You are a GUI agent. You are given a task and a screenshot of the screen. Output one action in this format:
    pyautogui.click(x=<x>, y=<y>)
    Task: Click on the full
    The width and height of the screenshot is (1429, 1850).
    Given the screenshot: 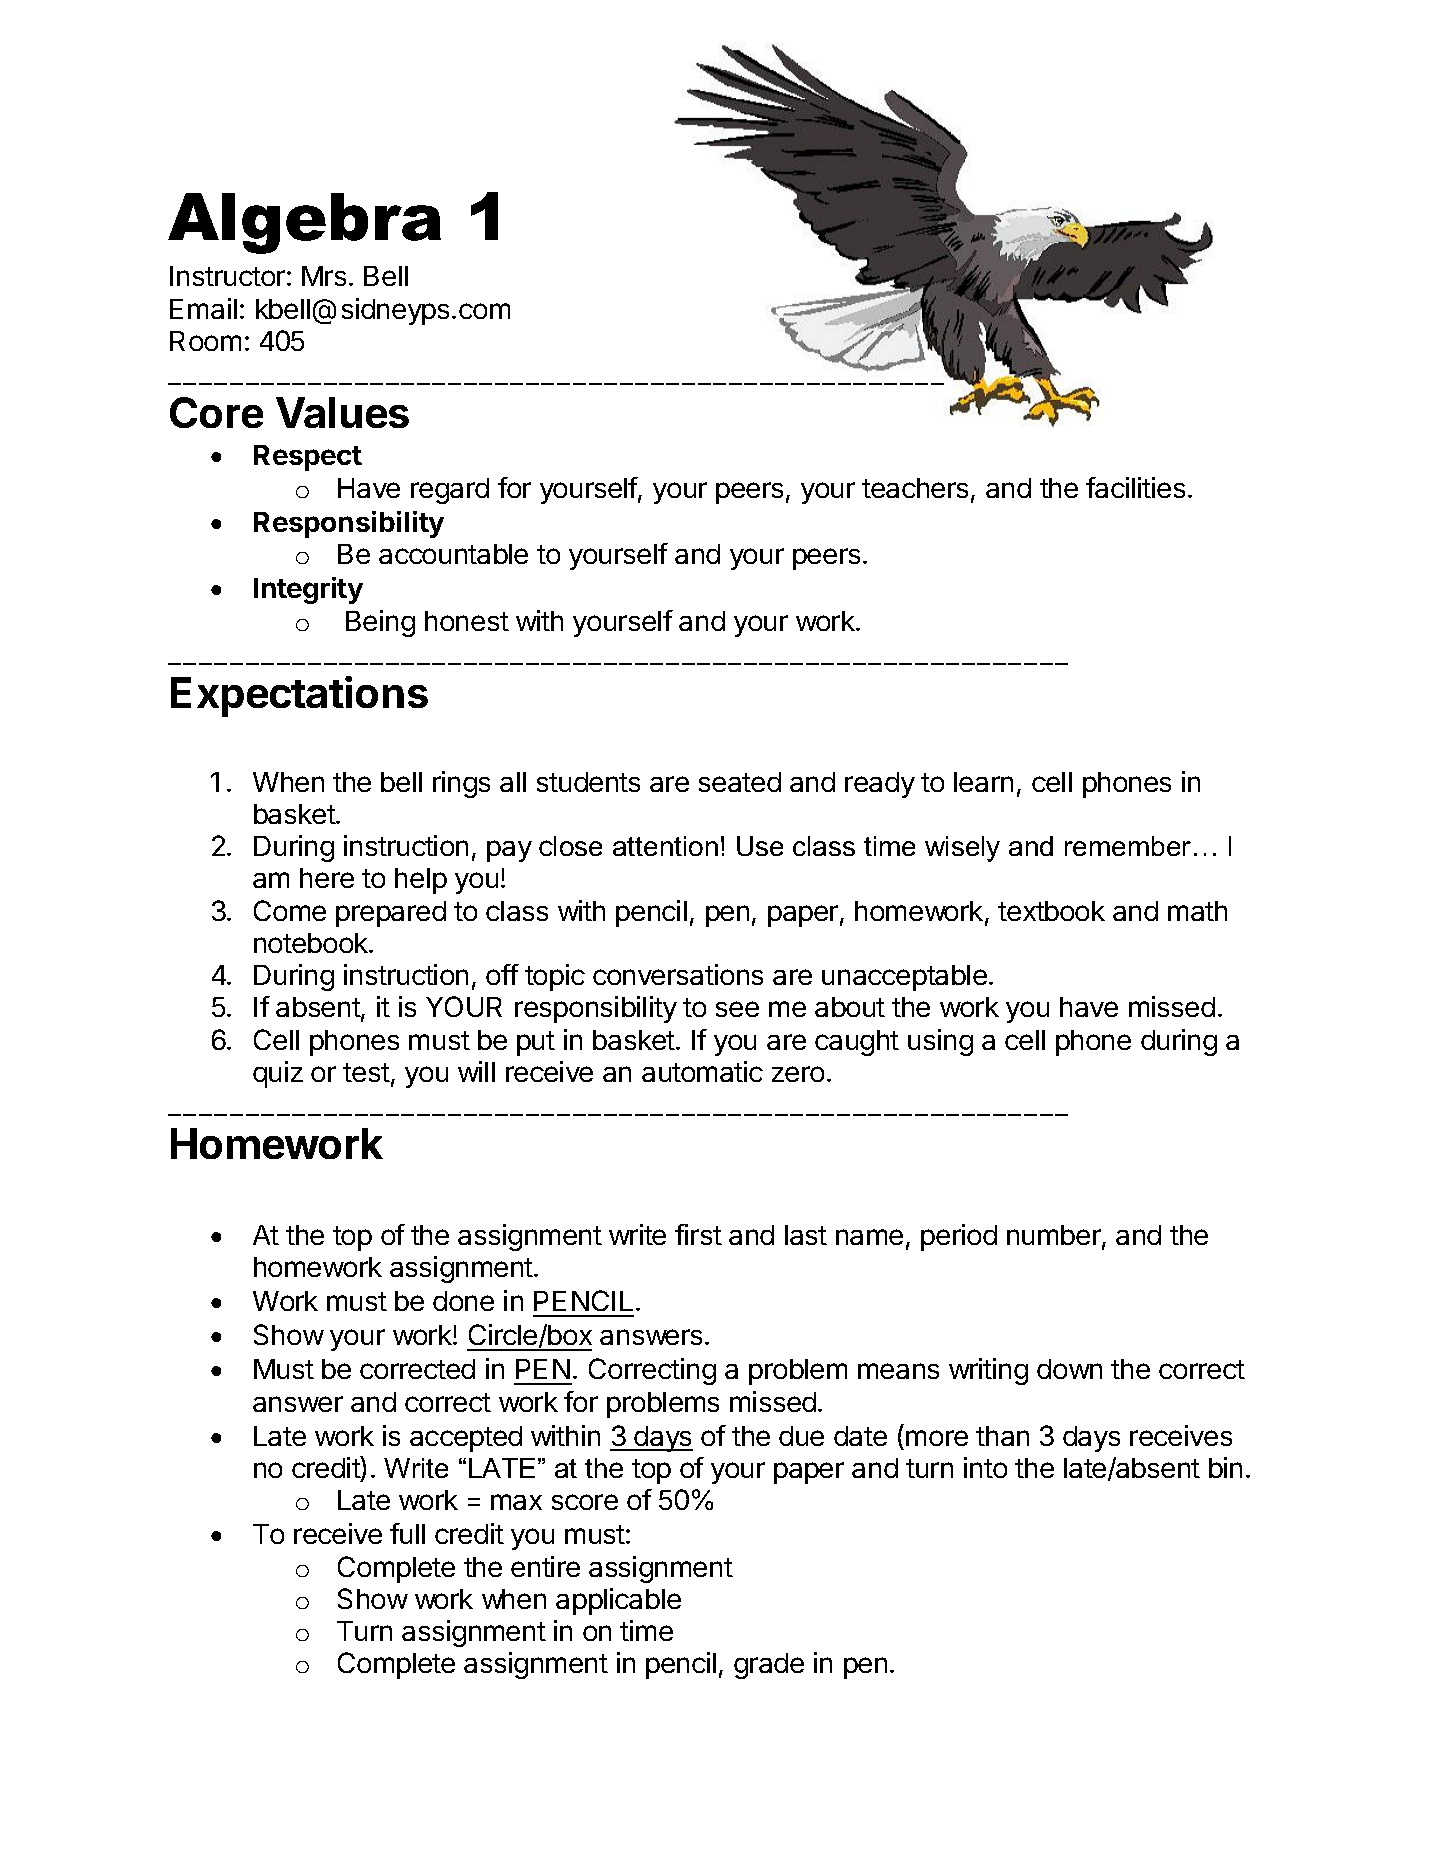 What is the action you would take?
    pyautogui.click(x=407, y=1533)
